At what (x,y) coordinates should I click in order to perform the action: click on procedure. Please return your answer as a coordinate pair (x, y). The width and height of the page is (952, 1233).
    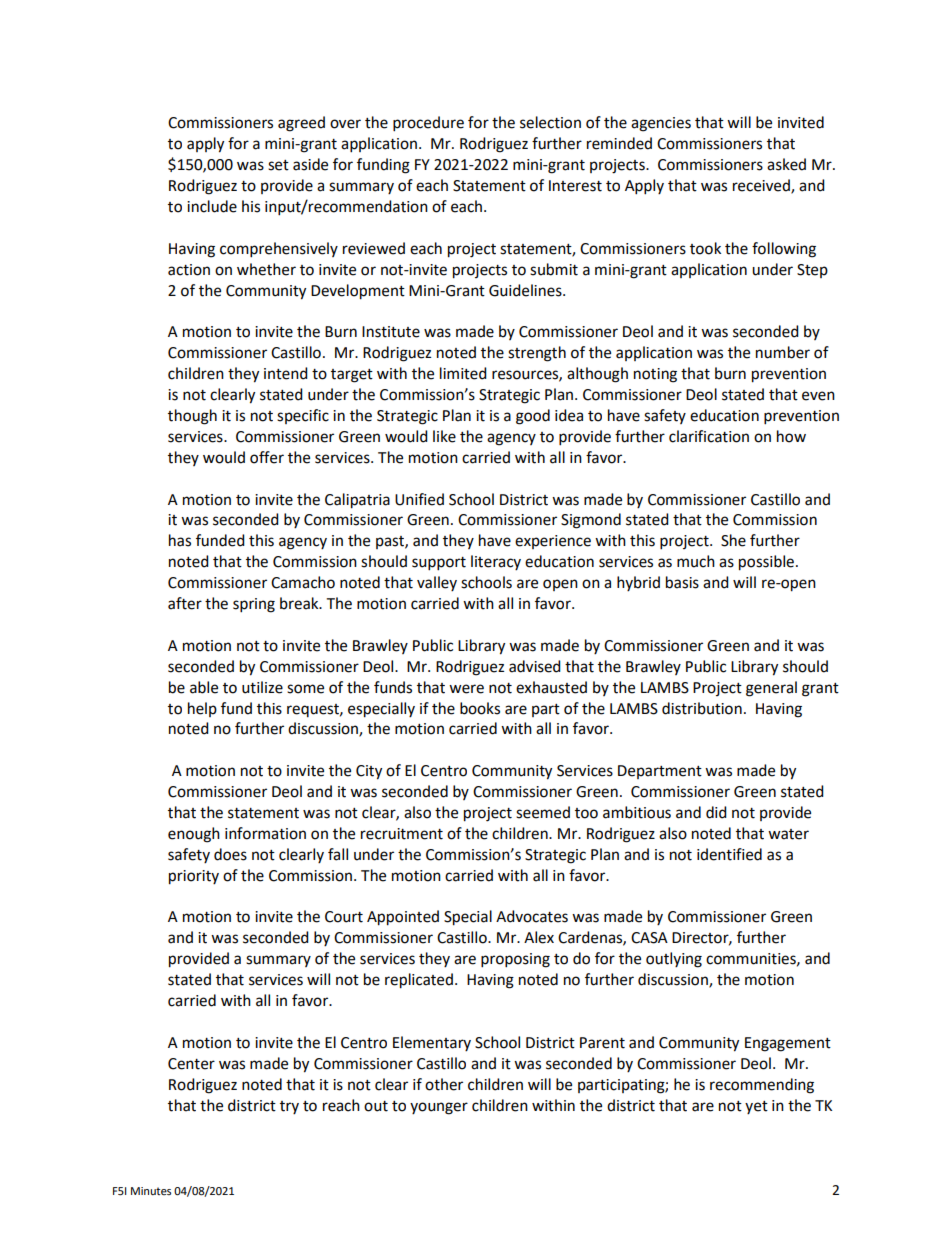
    Looking at the image, I should click on (428, 124).
